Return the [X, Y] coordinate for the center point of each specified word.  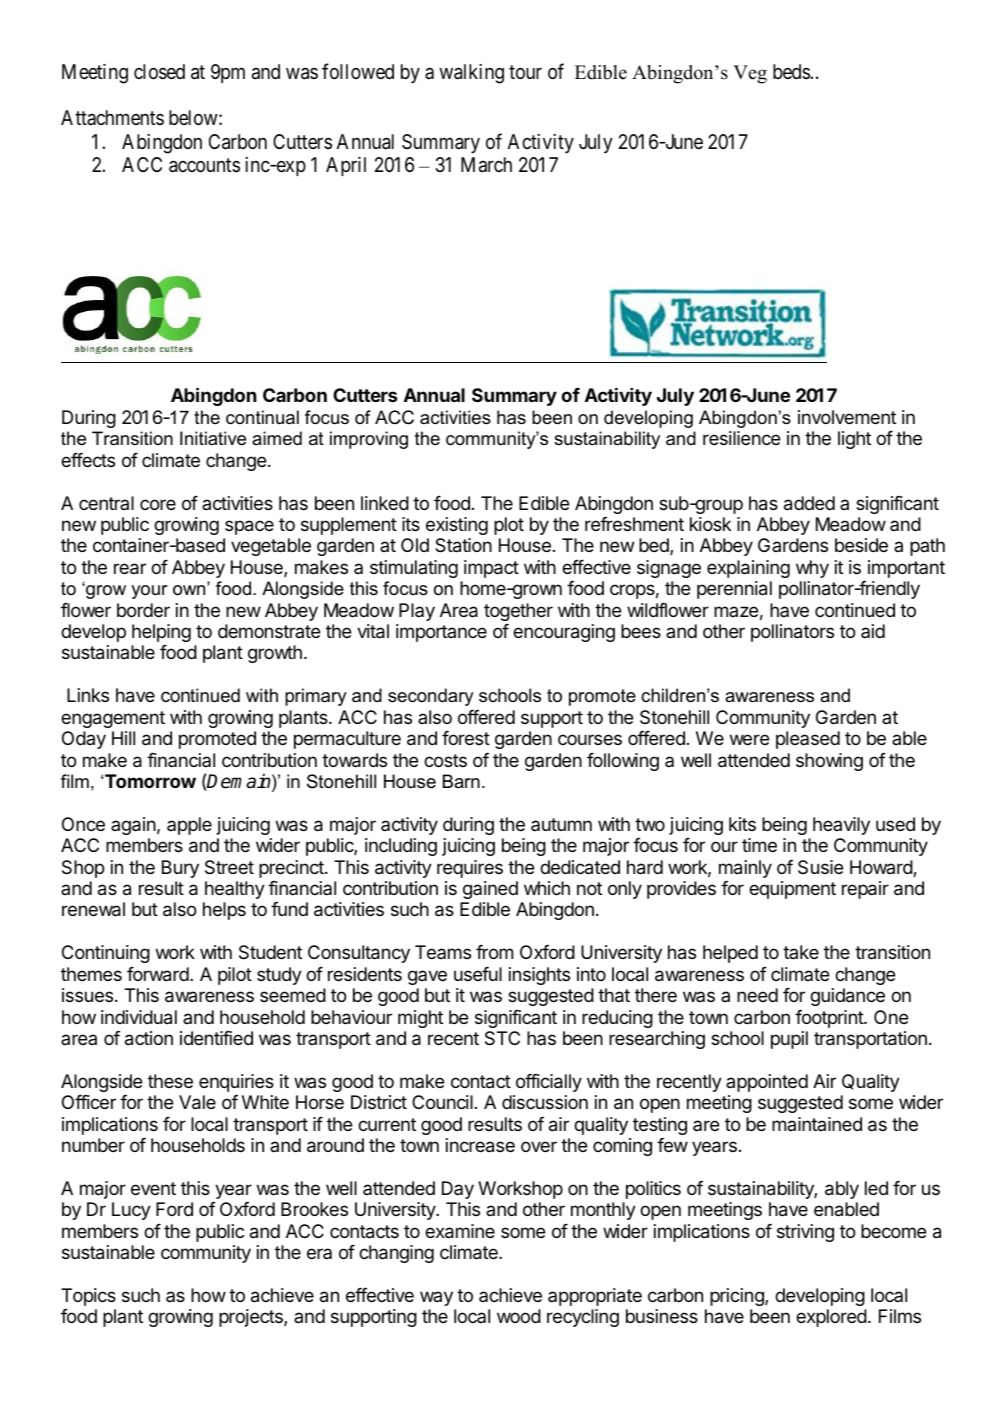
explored [831, 1318]
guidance [847, 997]
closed [159, 72]
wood [519, 1316]
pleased [808, 740]
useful [478, 973]
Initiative [213, 438]
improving [369, 440]
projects [252, 1318]
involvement [847, 417]
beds [792, 71]
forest [466, 737]
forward [158, 974]
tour [525, 72]
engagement [113, 719]
